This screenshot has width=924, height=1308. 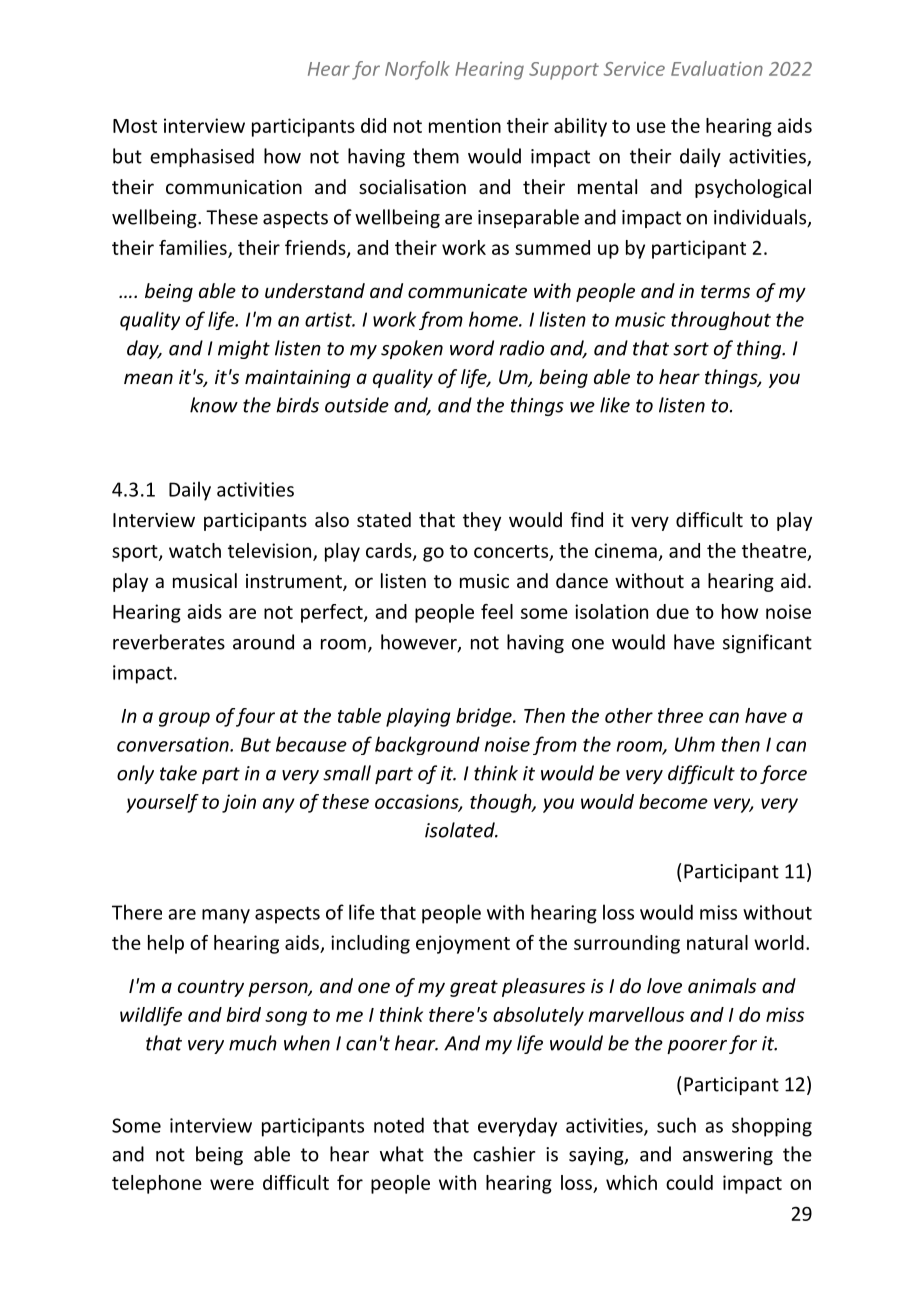 I want to click on were, so click(x=232, y=1184).
